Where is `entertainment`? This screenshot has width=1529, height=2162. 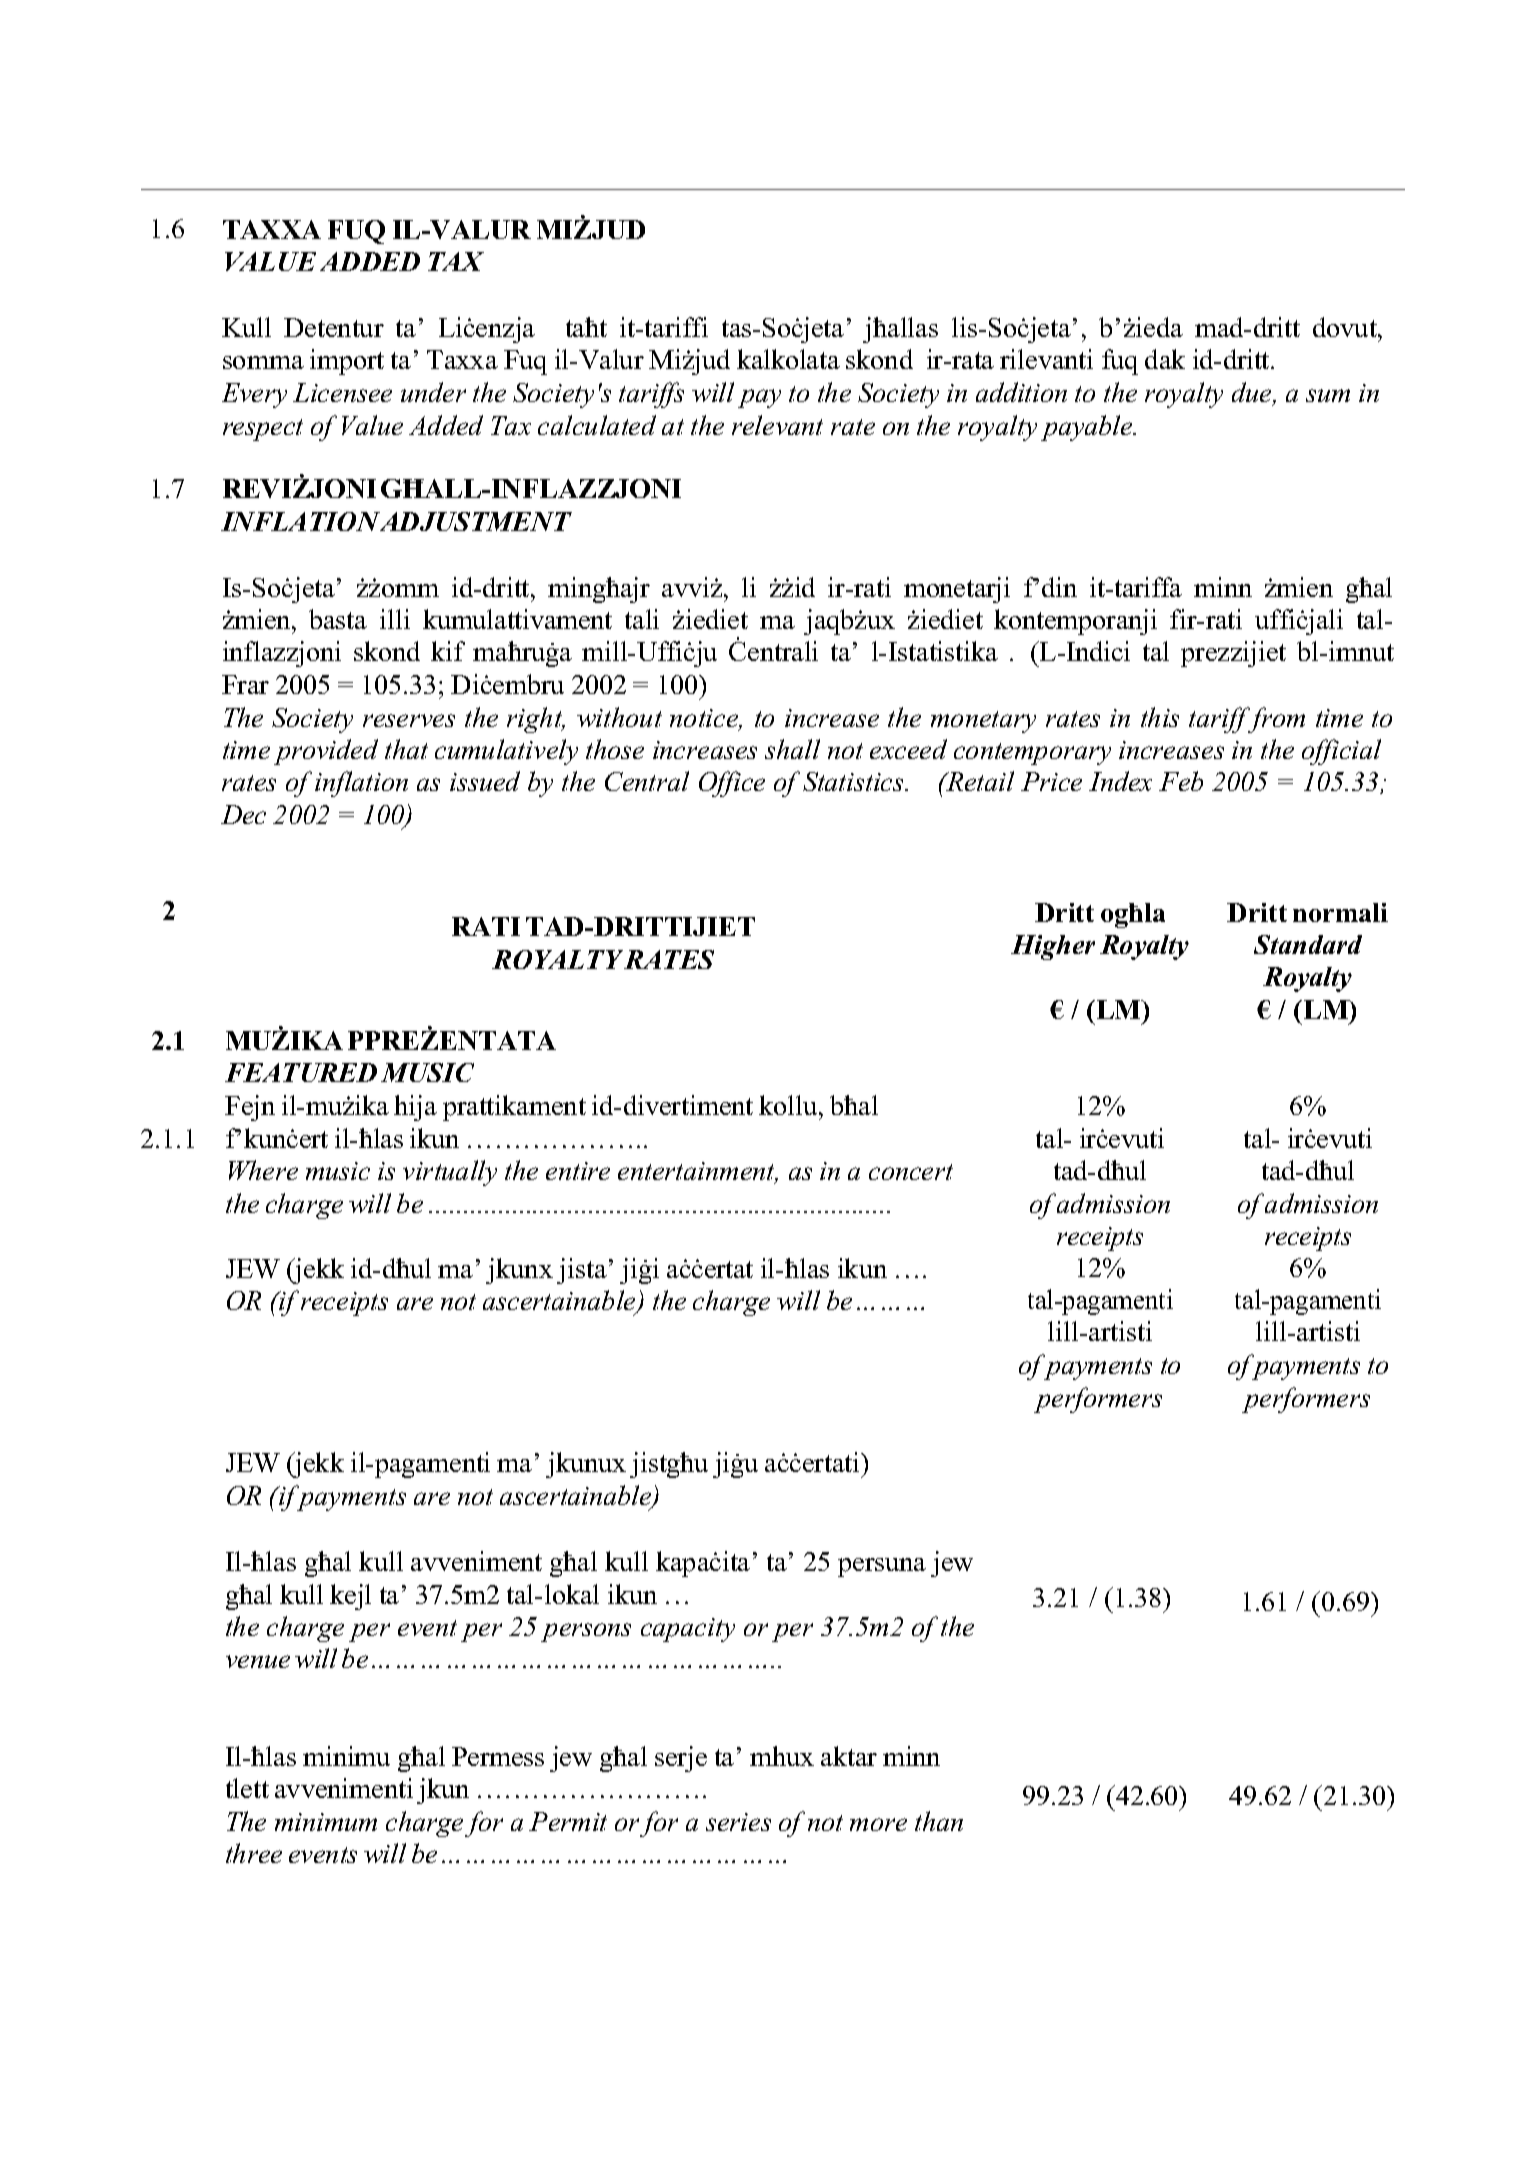 entertainment is located at coordinates (698, 1173).
